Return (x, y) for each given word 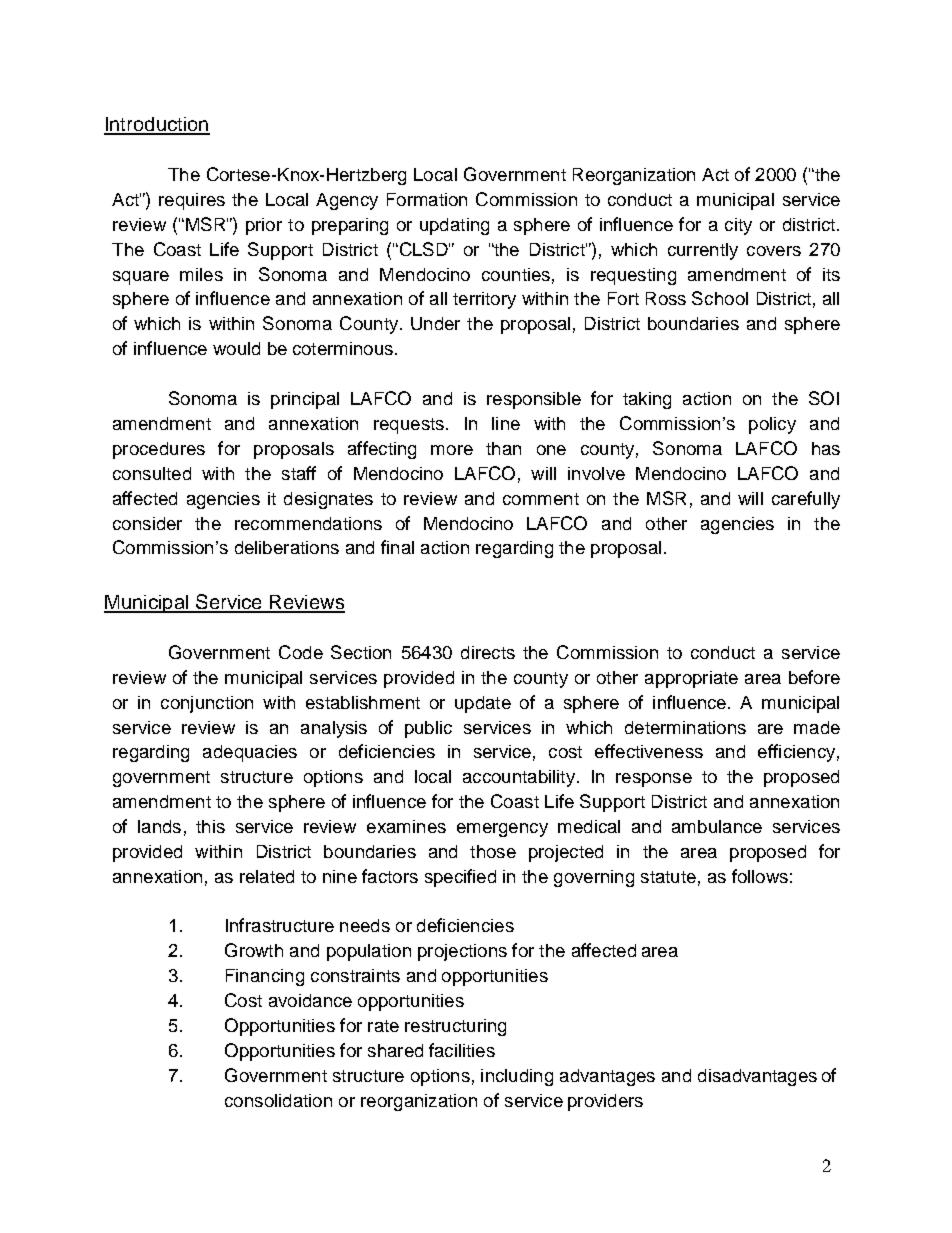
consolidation (278, 1100)
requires (192, 201)
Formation (427, 199)
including (517, 1077)
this (210, 826)
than (503, 448)
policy (772, 425)
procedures (159, 450)
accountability (519, 778)
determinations (685, 727)
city (738, 226)
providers (605, 1102)
